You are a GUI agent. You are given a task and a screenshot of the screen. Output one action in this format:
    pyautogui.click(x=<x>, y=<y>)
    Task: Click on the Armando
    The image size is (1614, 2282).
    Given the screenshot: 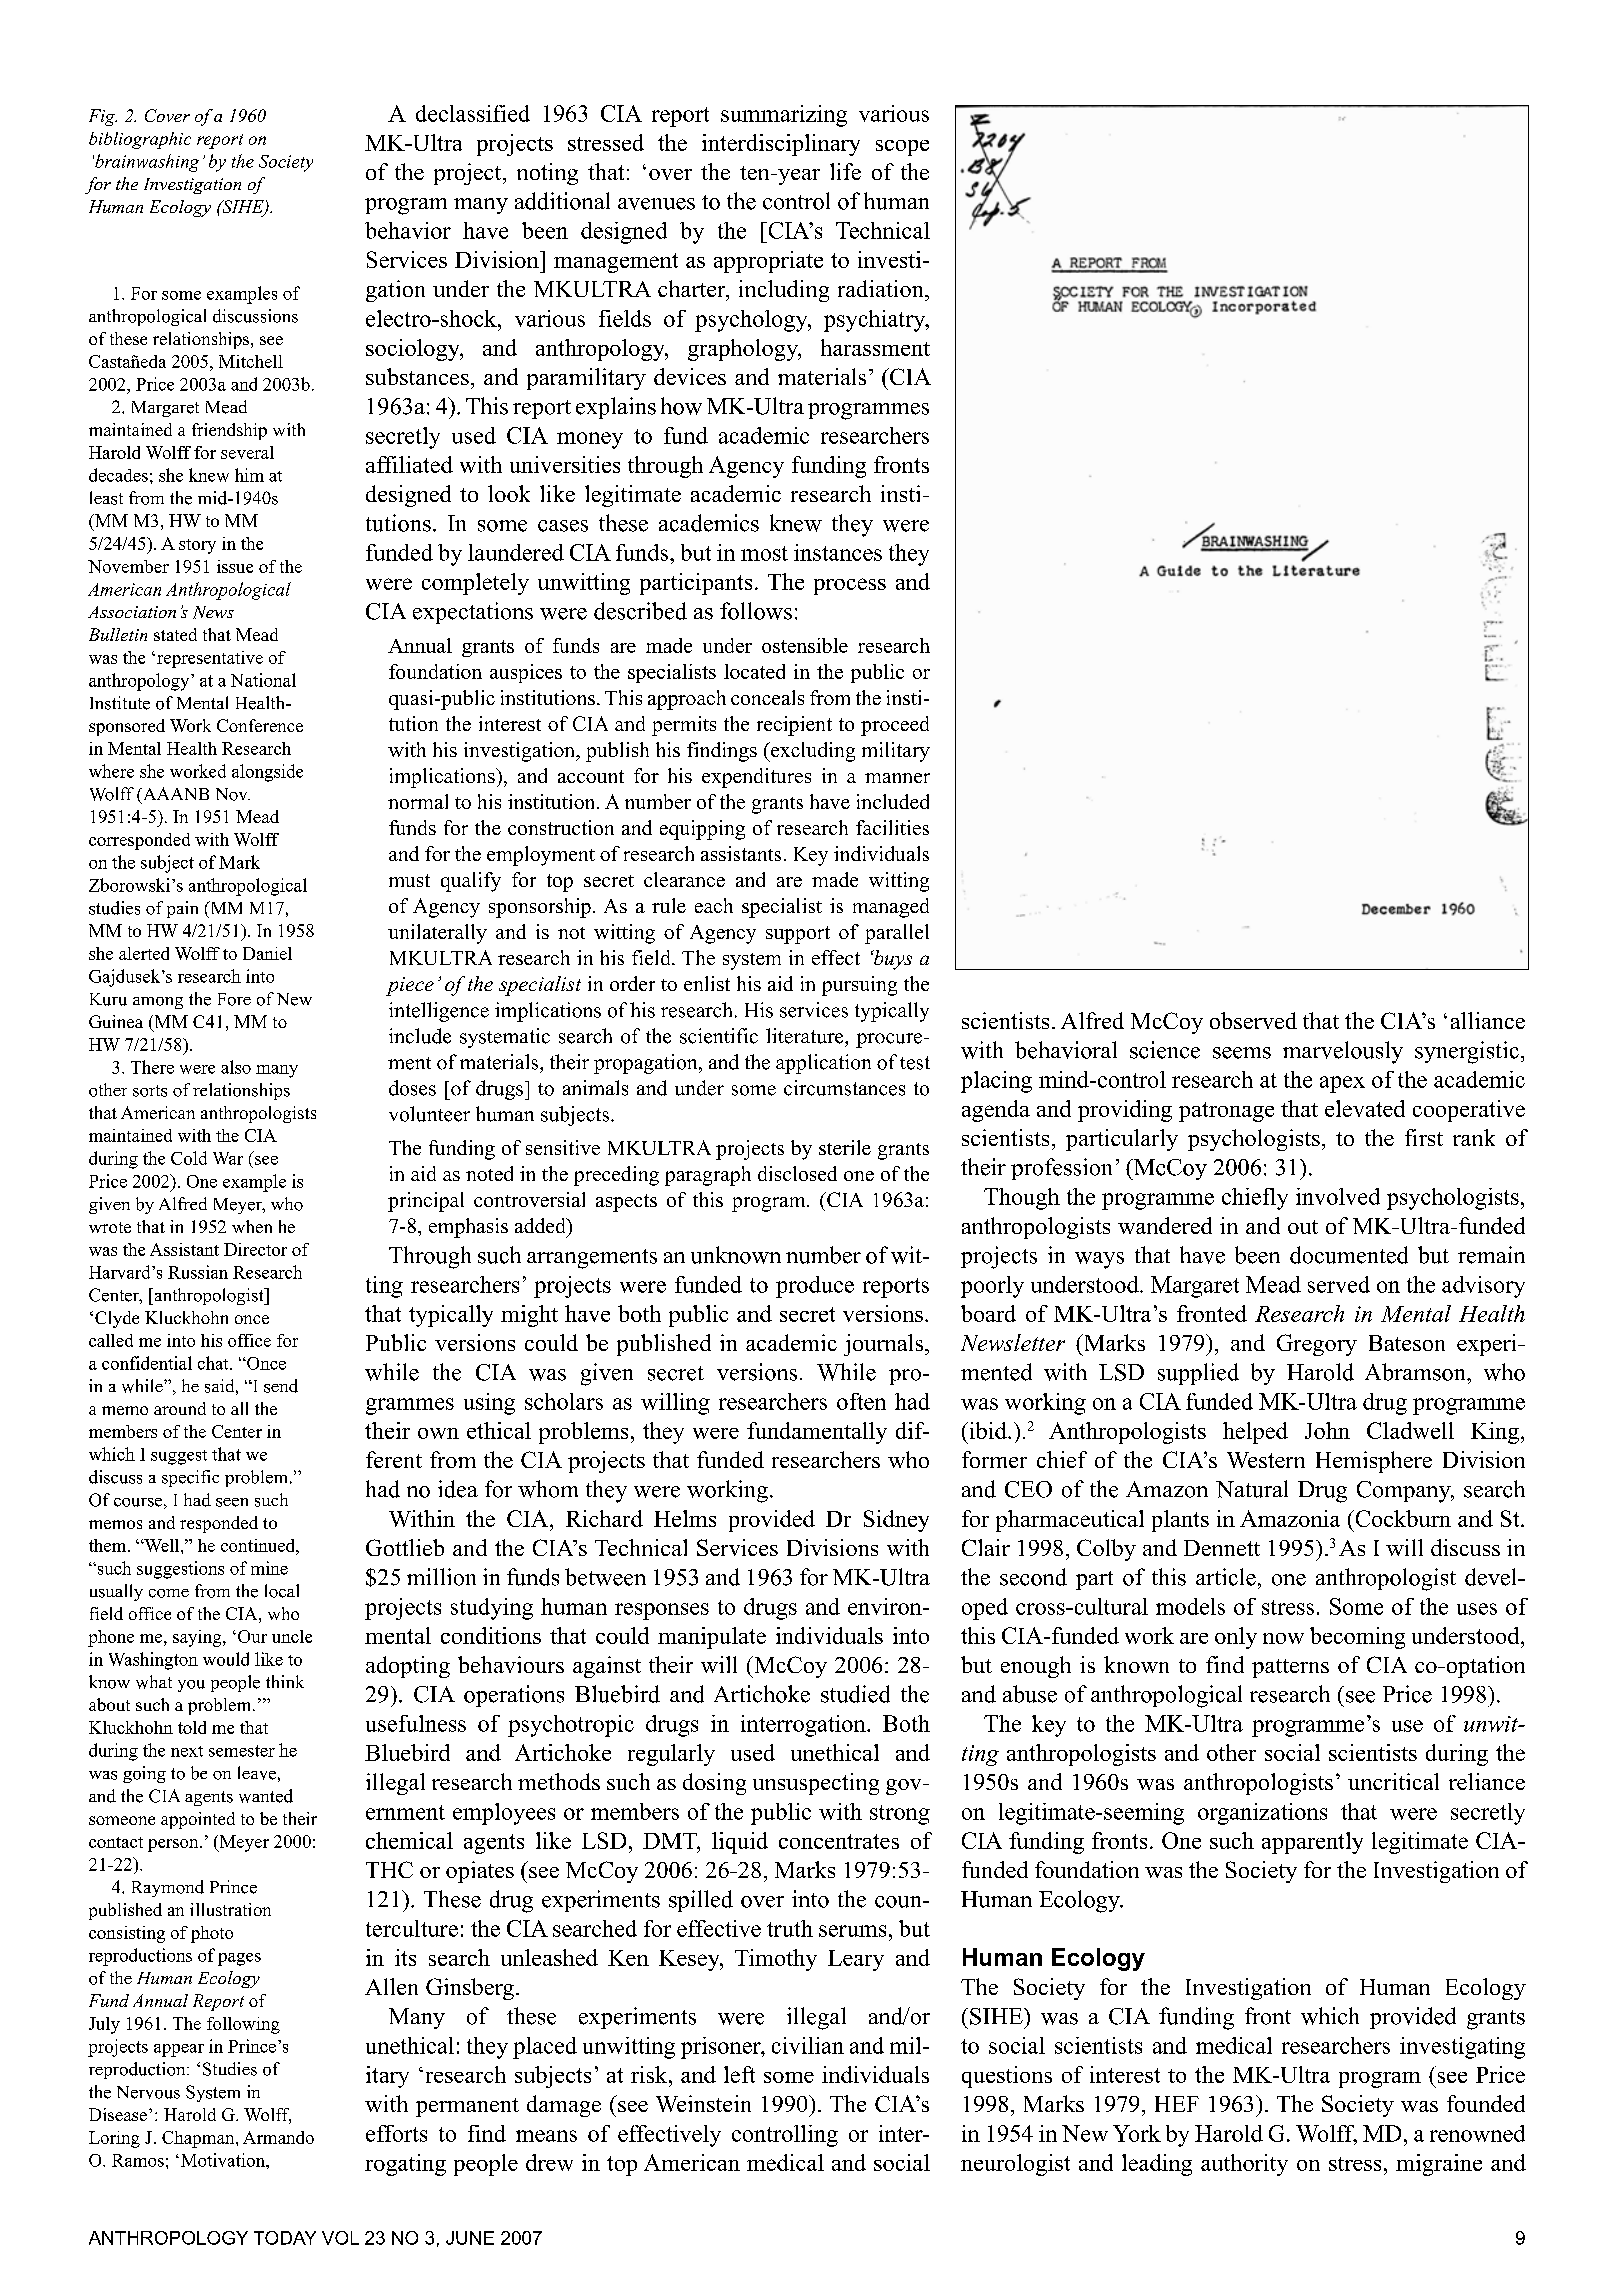 What is the action you would take?
    pyautogui.click(x=278, y=2137)
